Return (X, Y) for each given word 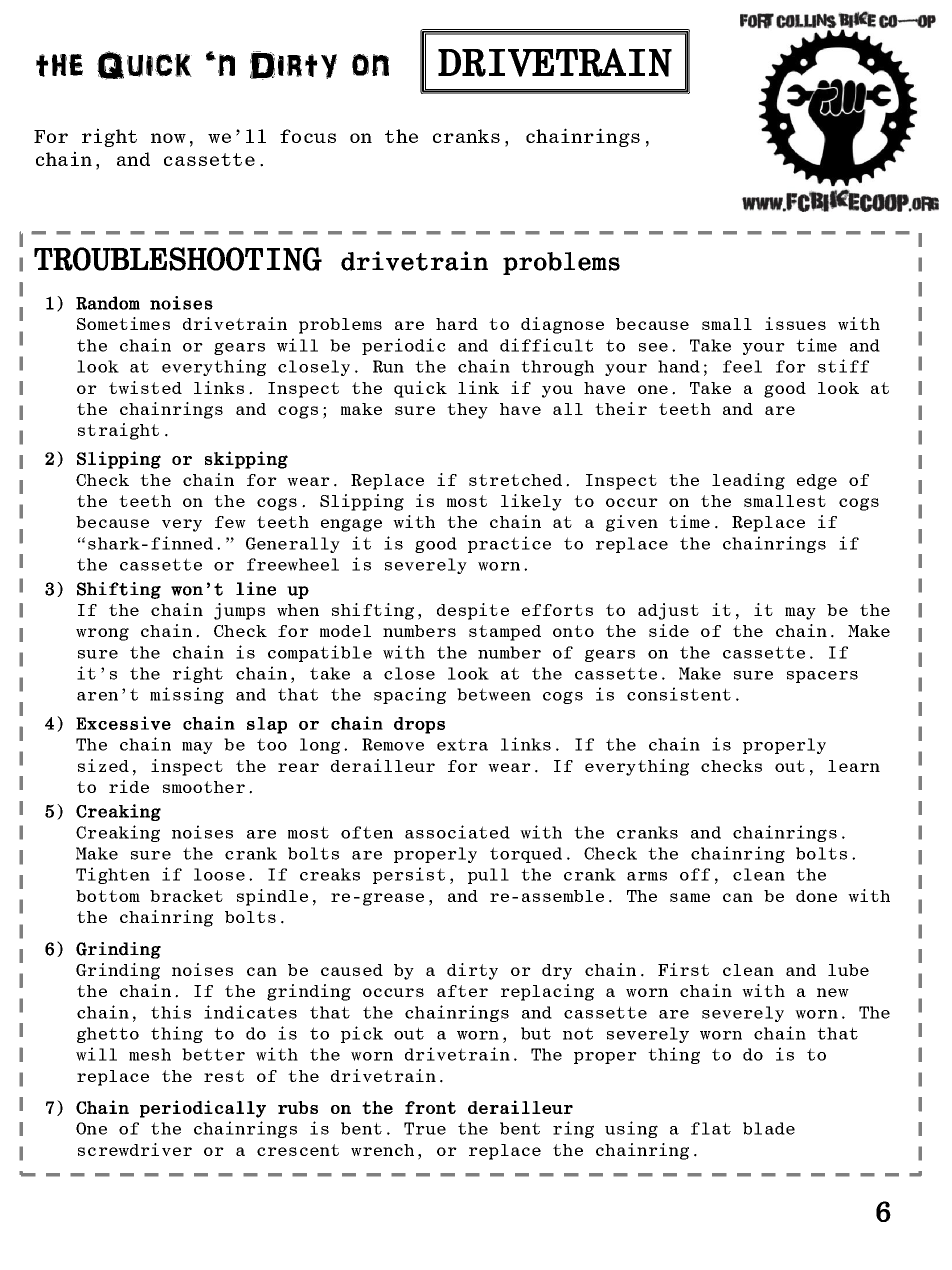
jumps (239, 611)
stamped (505, 633)
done (816, 896)
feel (742, 366)
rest (224, 1076)
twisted (145, 387)
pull (488, 876)
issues (795, 323)
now (168, 138)
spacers (822, 677)
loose (219, 874)
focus (308, 136)
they (467, 411)
